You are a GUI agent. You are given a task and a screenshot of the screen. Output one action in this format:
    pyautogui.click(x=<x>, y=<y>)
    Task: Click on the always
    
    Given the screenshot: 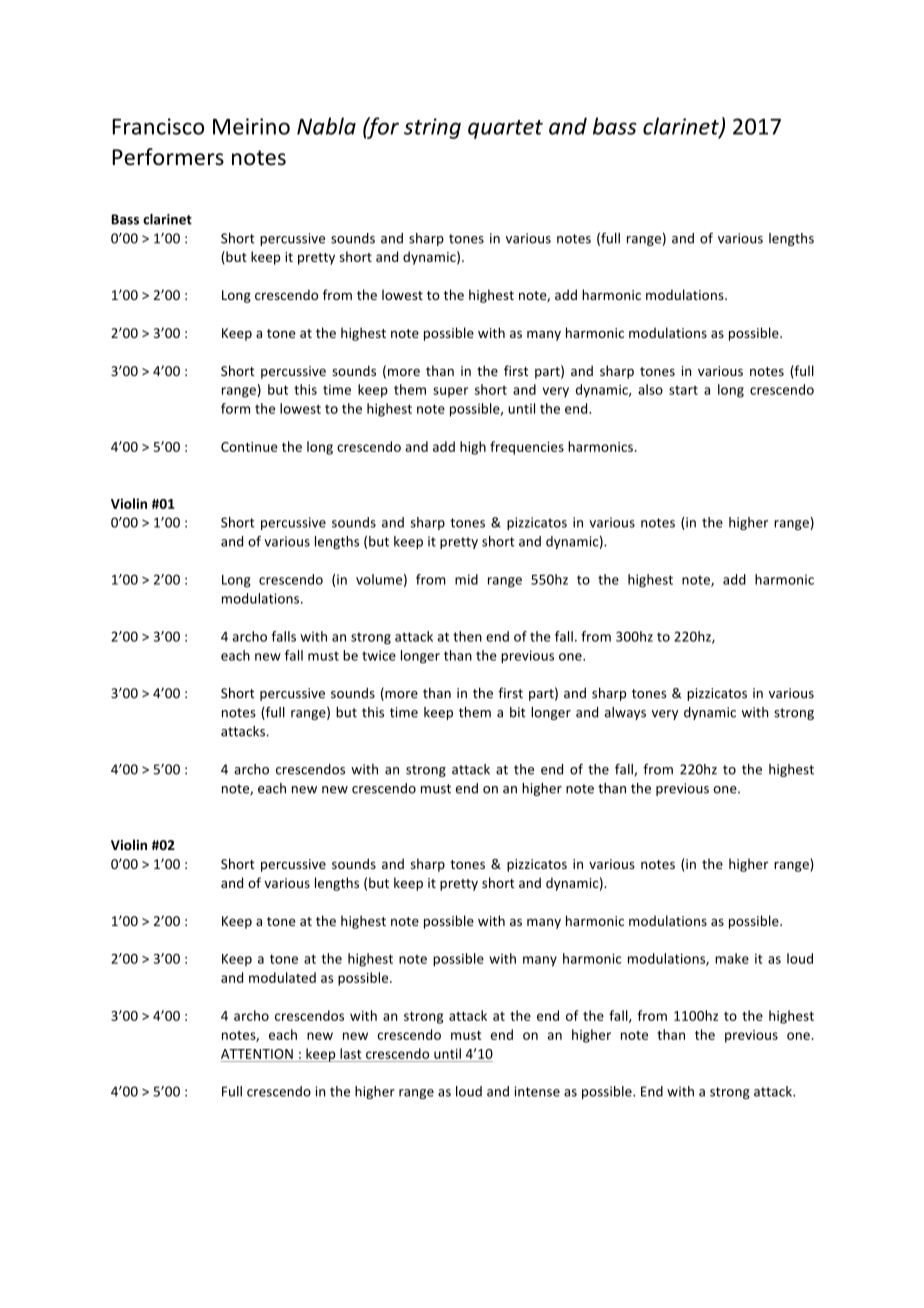 What is the action you would take?
    pyautogui.click(x=625, y=713)
